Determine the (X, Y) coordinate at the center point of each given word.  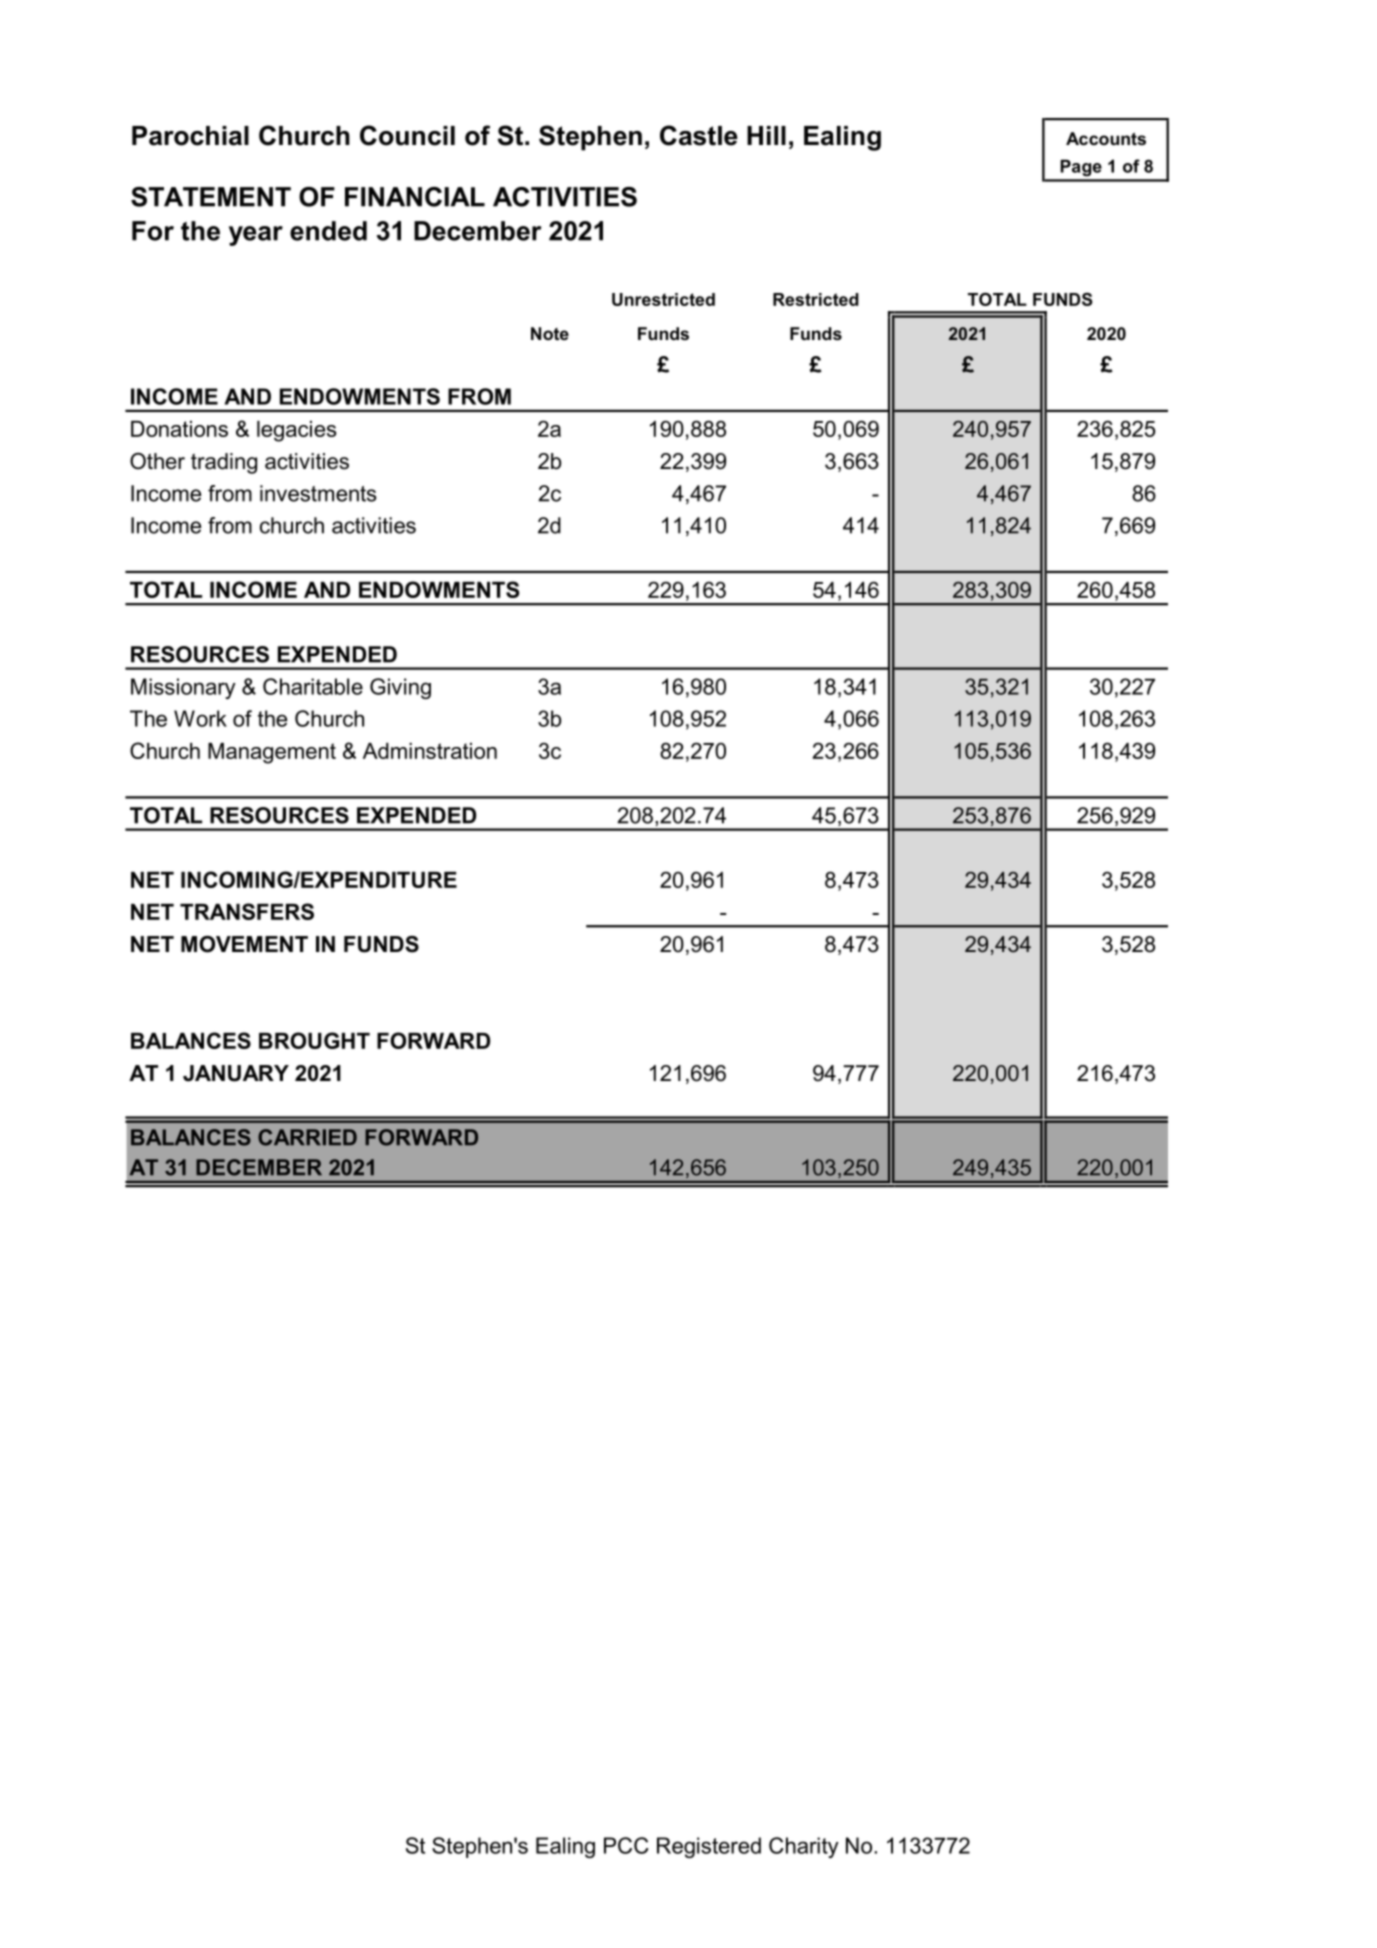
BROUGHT (314, 1040)
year (256, 236)
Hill (766, 135)
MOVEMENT (244, 944)
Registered (709, 1847)
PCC (626, 1845)
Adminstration (430, 751)
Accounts (1106, 138)
